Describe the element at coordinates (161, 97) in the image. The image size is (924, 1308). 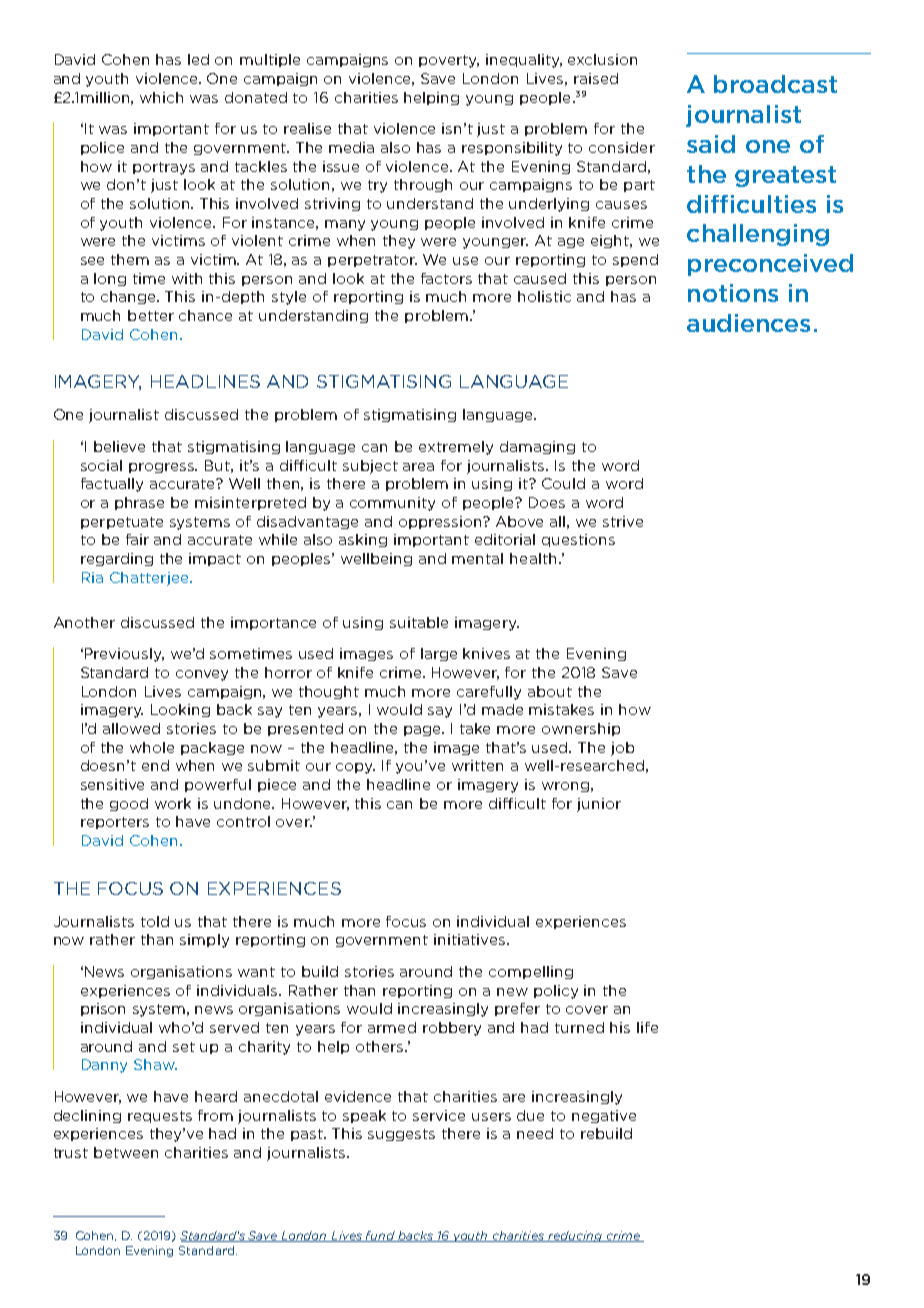
I see `which` at that location.
